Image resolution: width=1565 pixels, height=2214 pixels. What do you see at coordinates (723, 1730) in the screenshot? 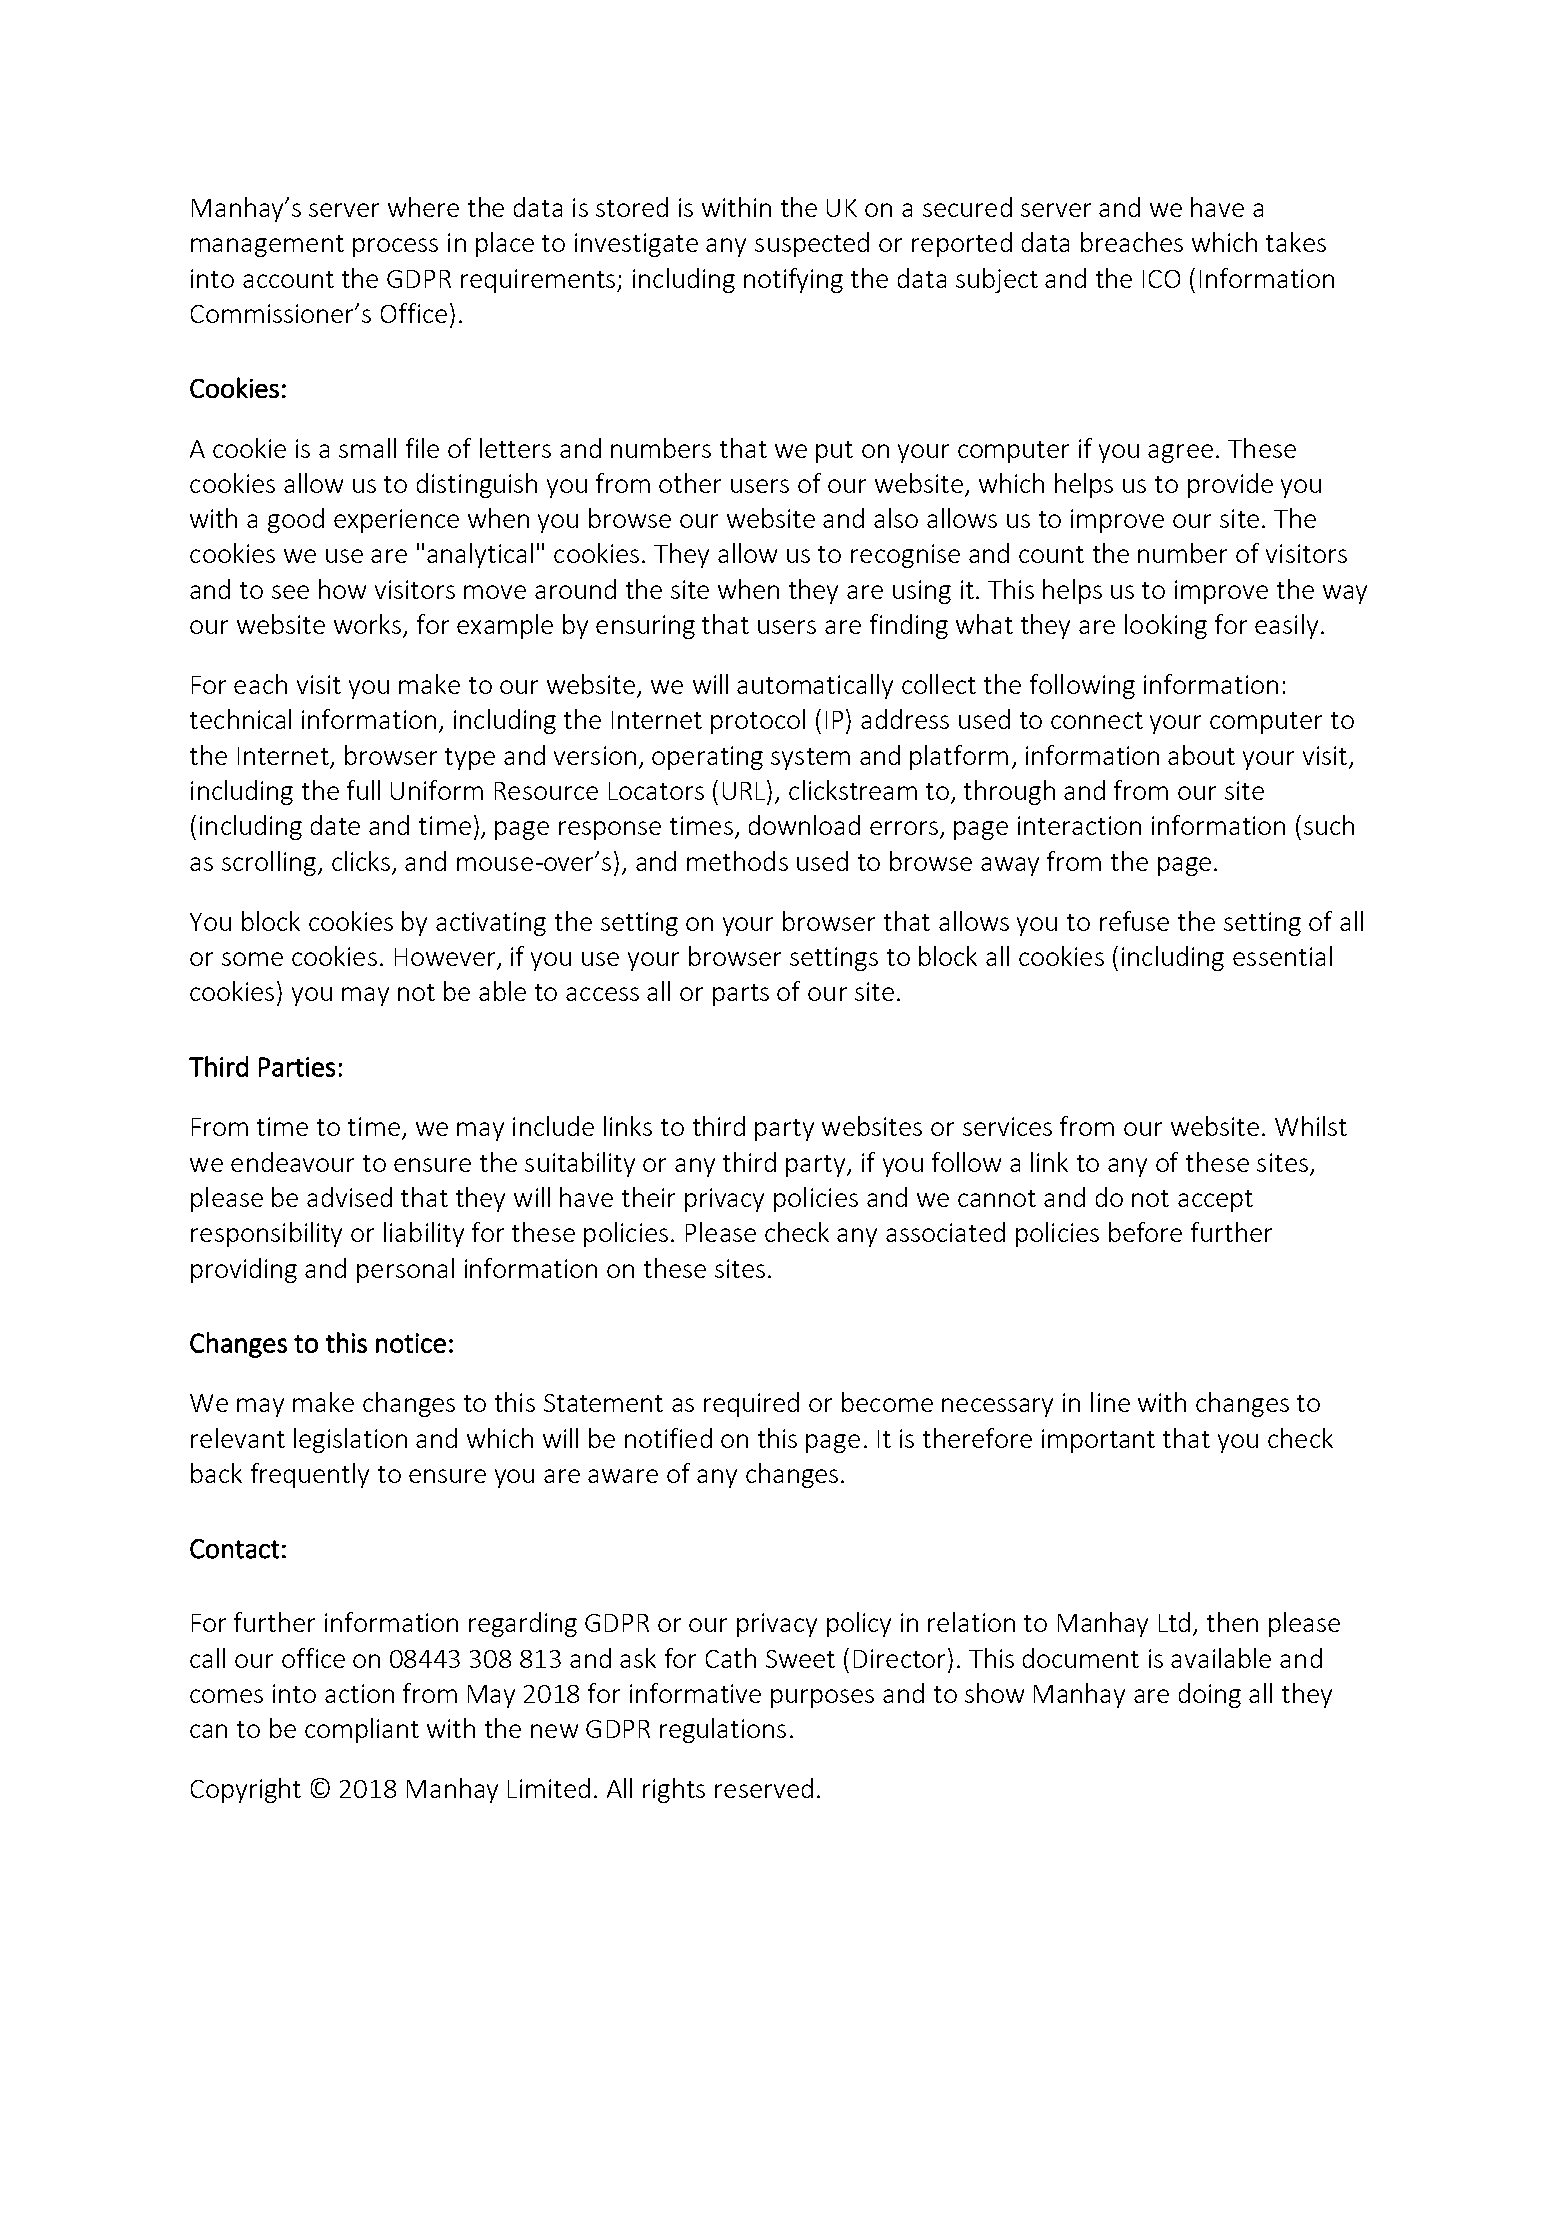
I see `regulations` at bounding box center [723, 1730].
